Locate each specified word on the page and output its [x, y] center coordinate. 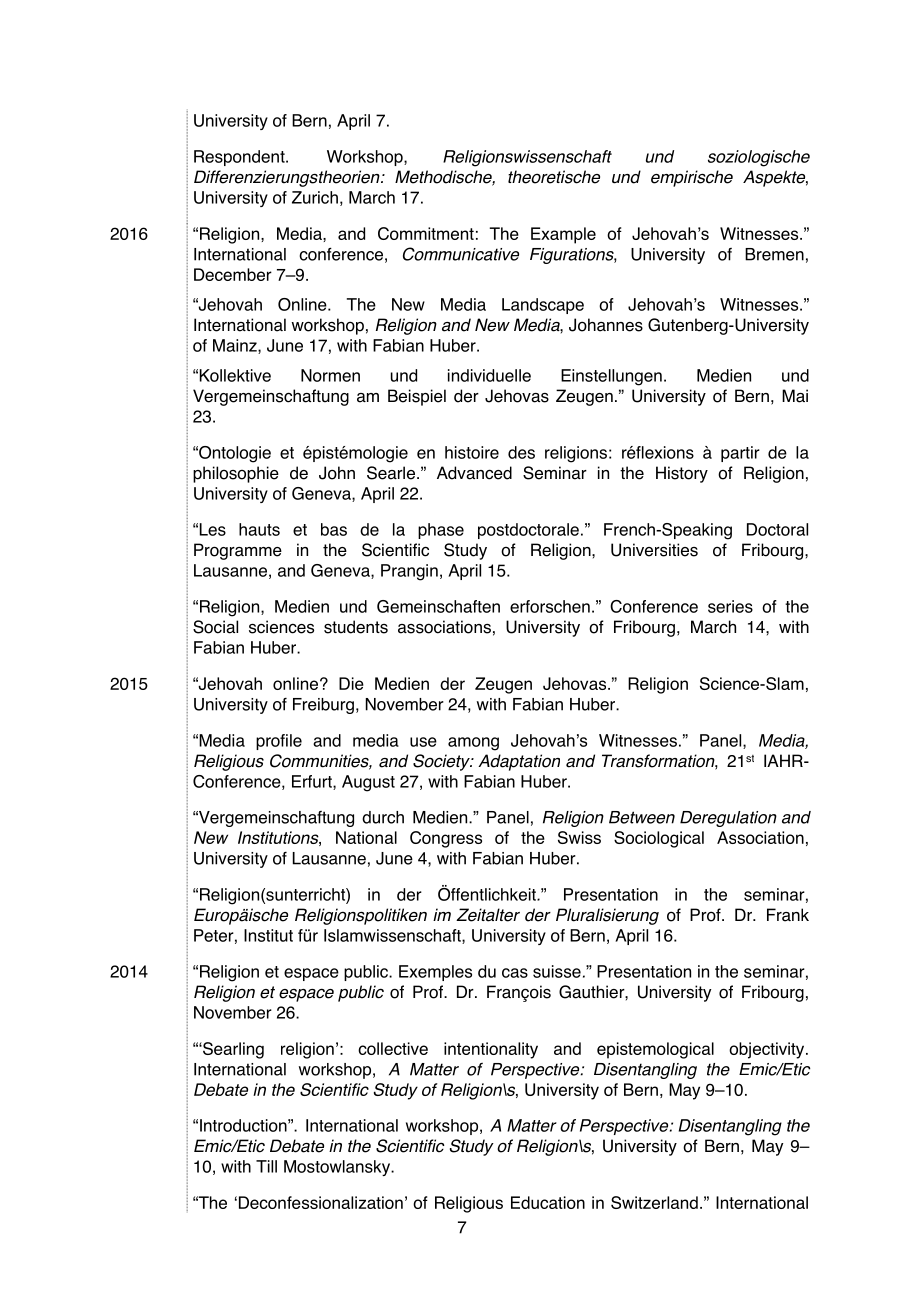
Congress [446, 839]
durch [383, 817]
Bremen [774, 254]
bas [334, 529]
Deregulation [728, 819]
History [682, 474]
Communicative [461, 254]
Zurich [315, 197]
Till [266, 1166]
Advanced [474, 473]
